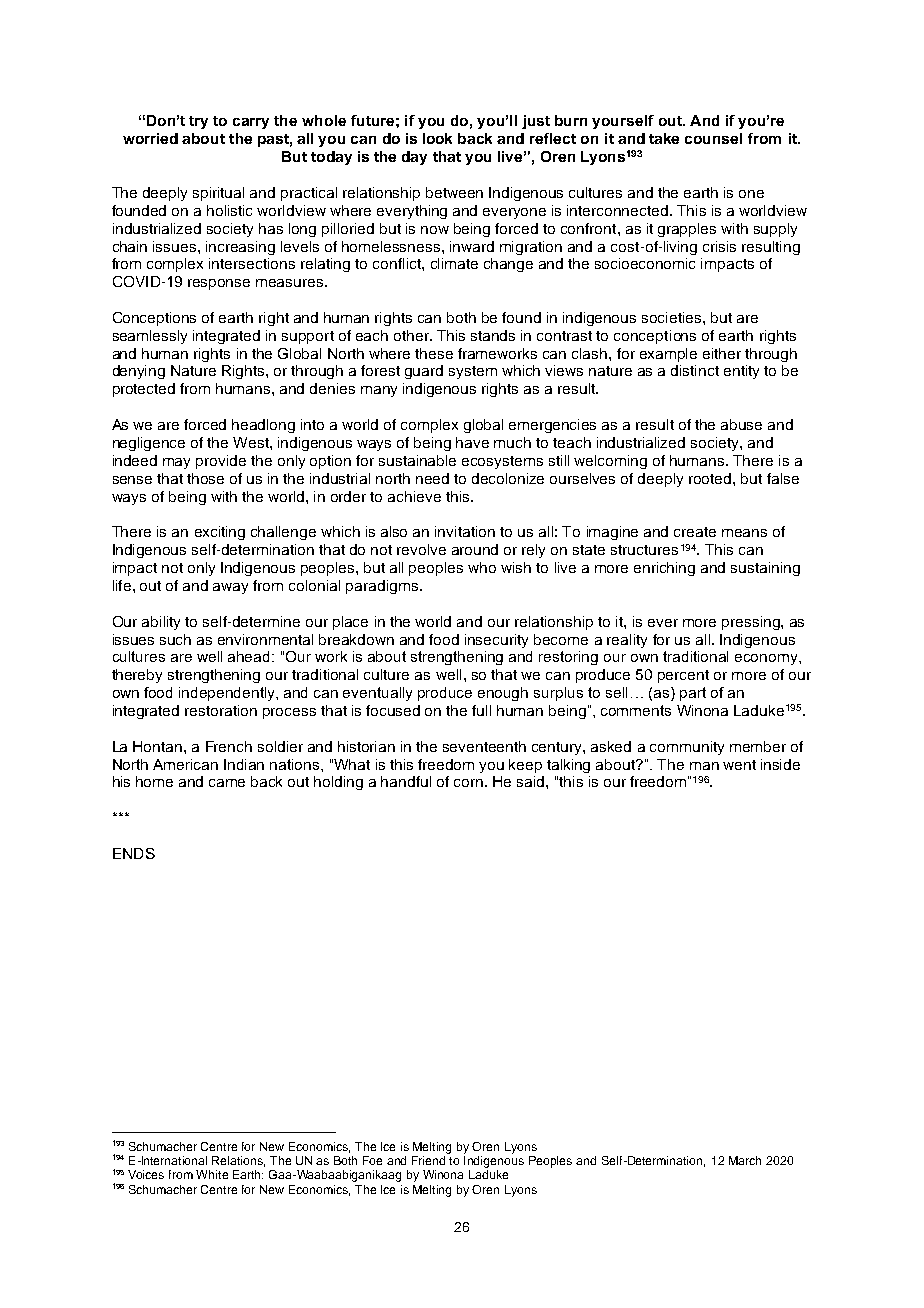  I want to click on percent, so click(683, 676).
